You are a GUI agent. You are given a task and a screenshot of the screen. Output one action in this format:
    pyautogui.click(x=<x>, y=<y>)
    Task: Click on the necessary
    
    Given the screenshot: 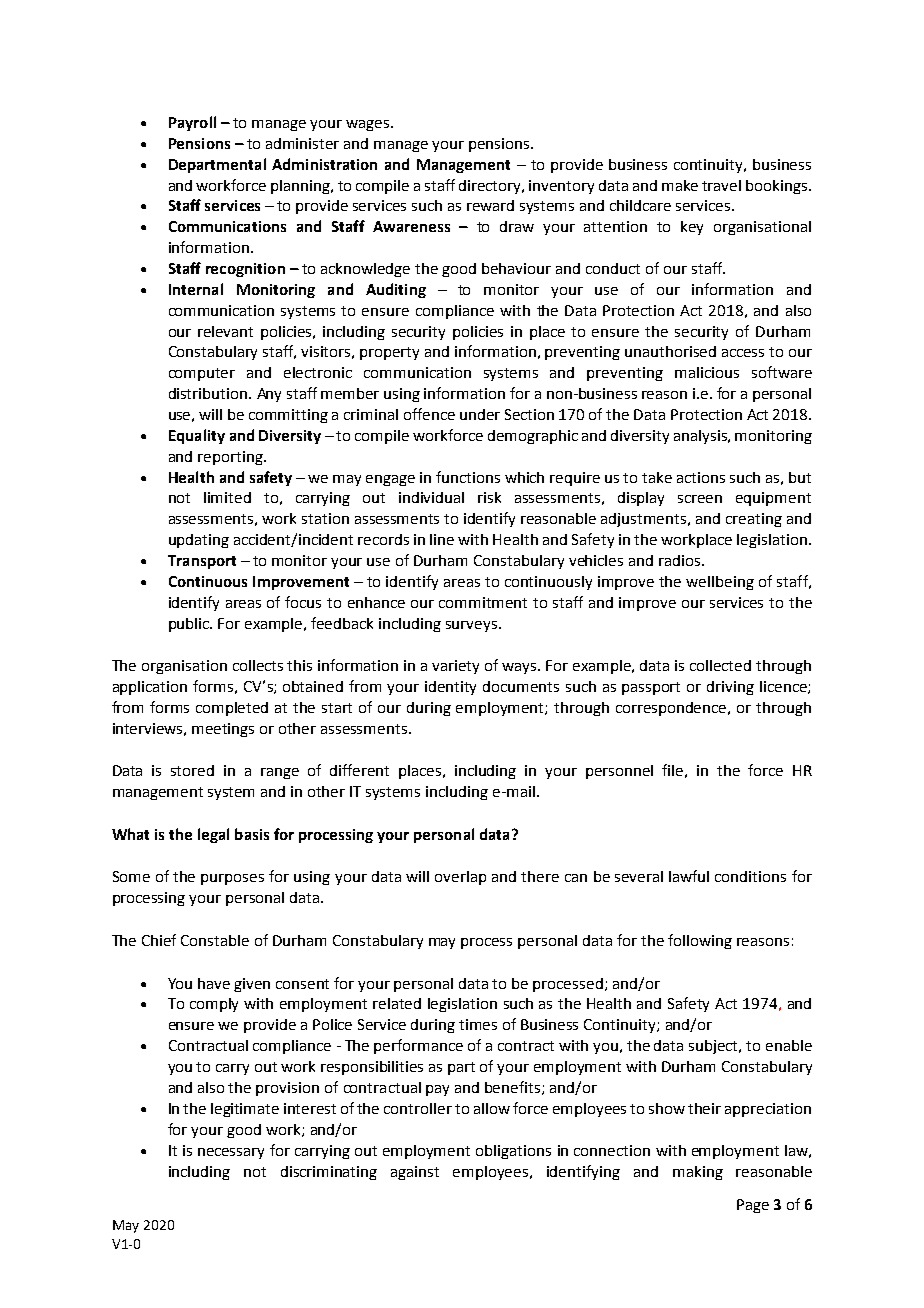 What is the action you would take?
    pyautogui.click(x=231, y=1153)
